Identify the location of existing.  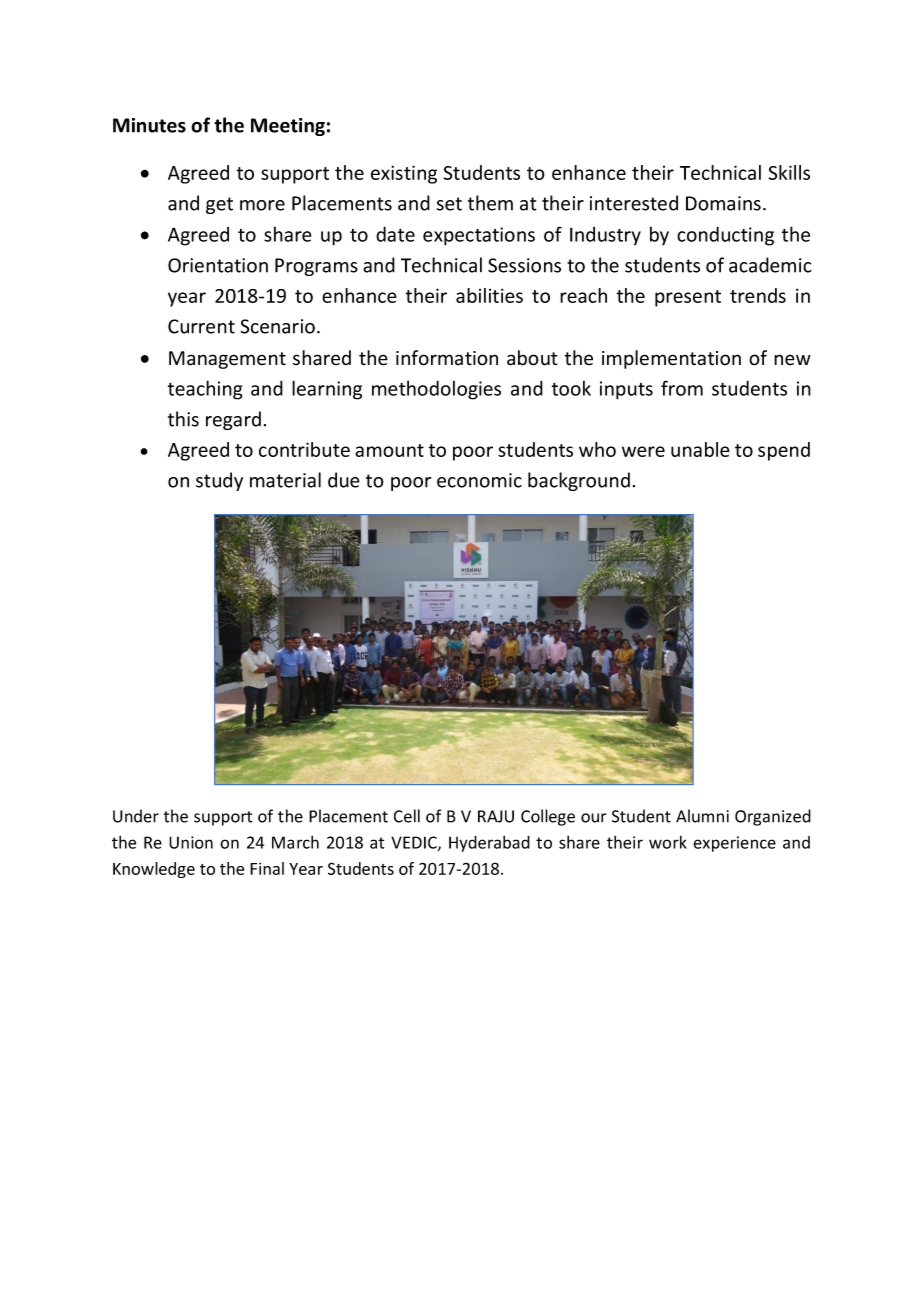
(404, 174).
